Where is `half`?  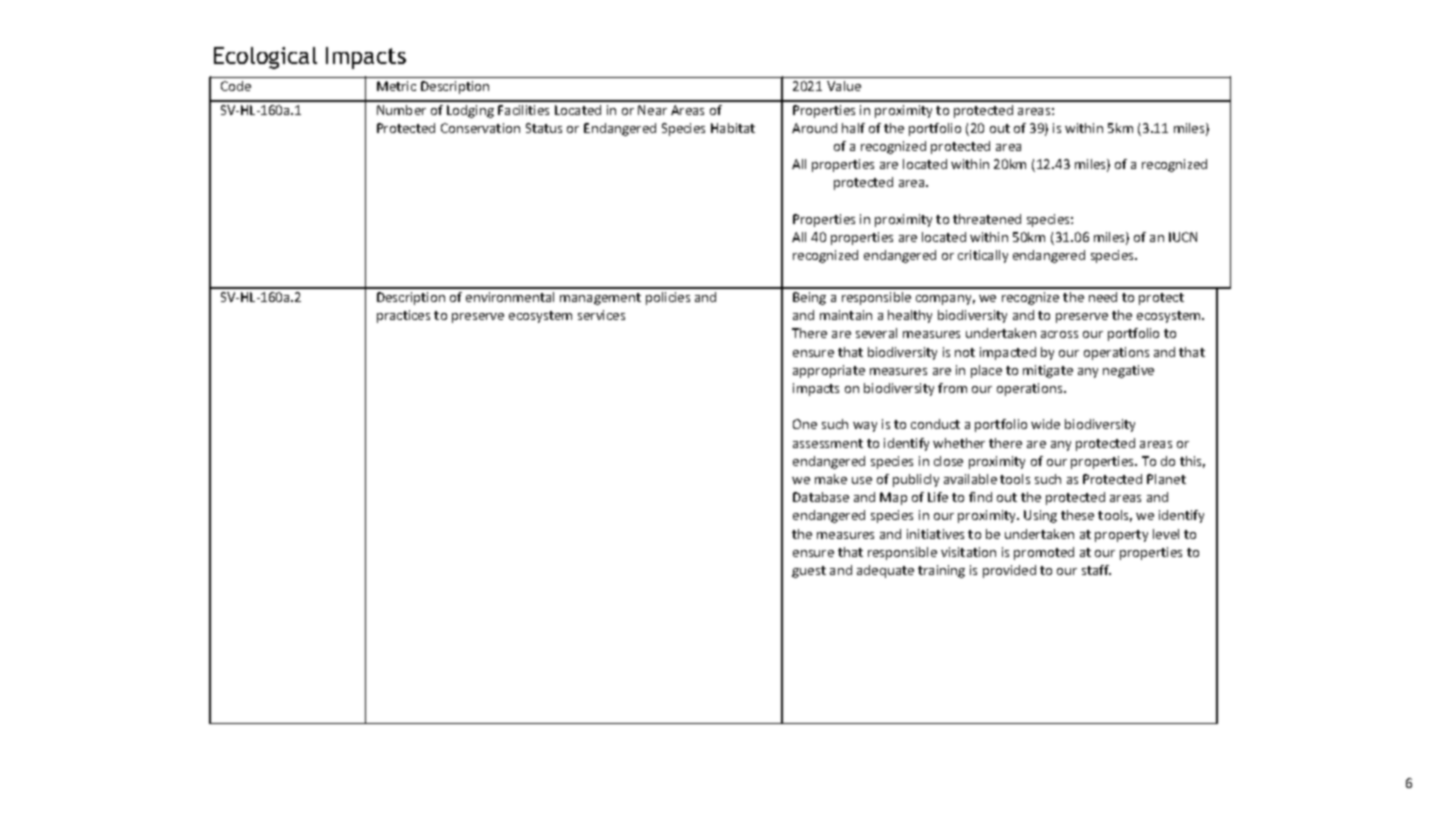
half is located at coordinates (853, 128).
